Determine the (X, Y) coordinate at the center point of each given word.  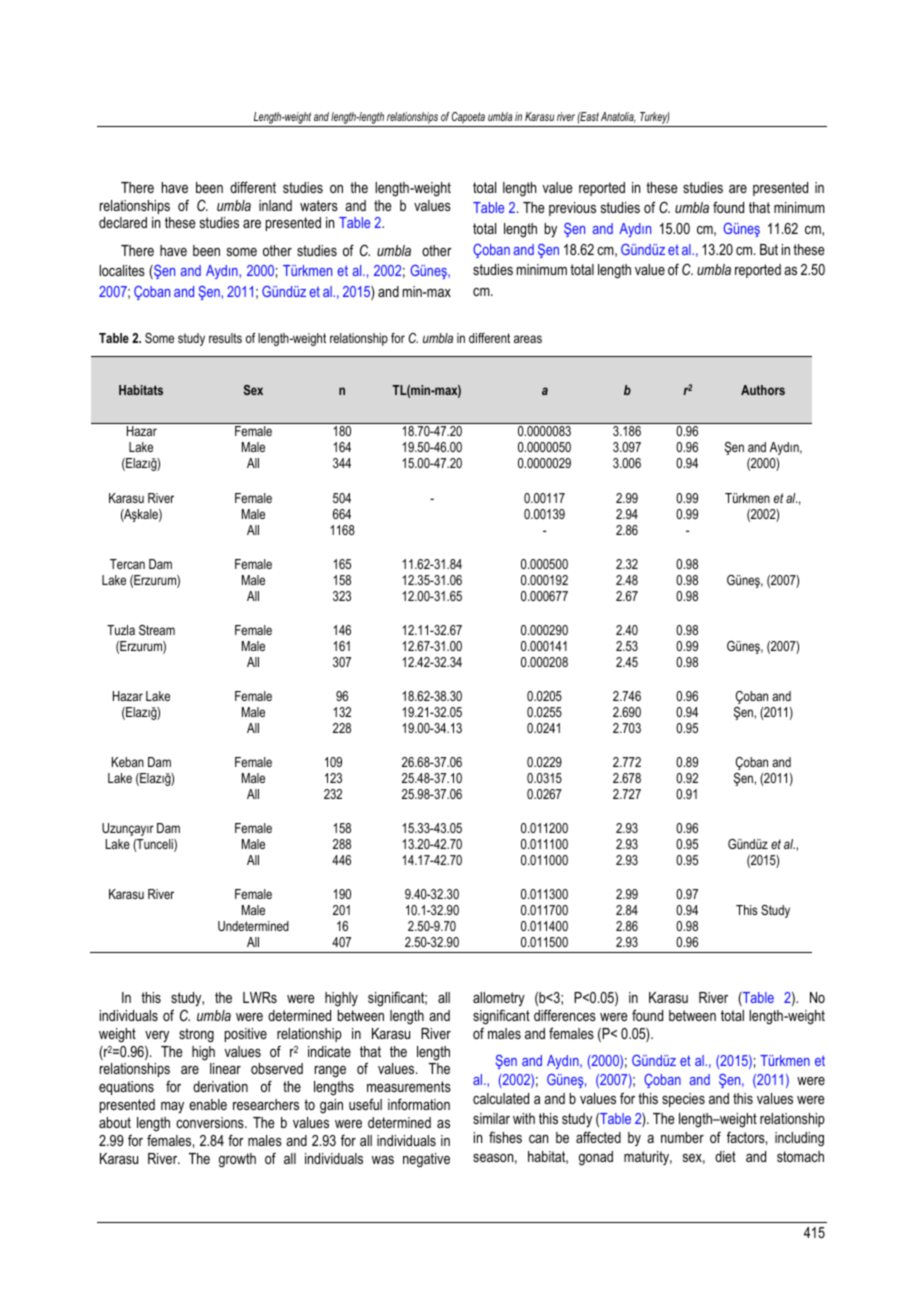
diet (725, 1156)
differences (565, 1015)
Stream (157, 630)
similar (491, 1118)
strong (196, 1035)
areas (528, 339)
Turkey (654, 119)
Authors (763, 390)
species (683, 1100)
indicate (329, 1051)
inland (275, 205)
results (225, 338)
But (769, 249)
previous (572, 209)
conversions (211, 1122)
